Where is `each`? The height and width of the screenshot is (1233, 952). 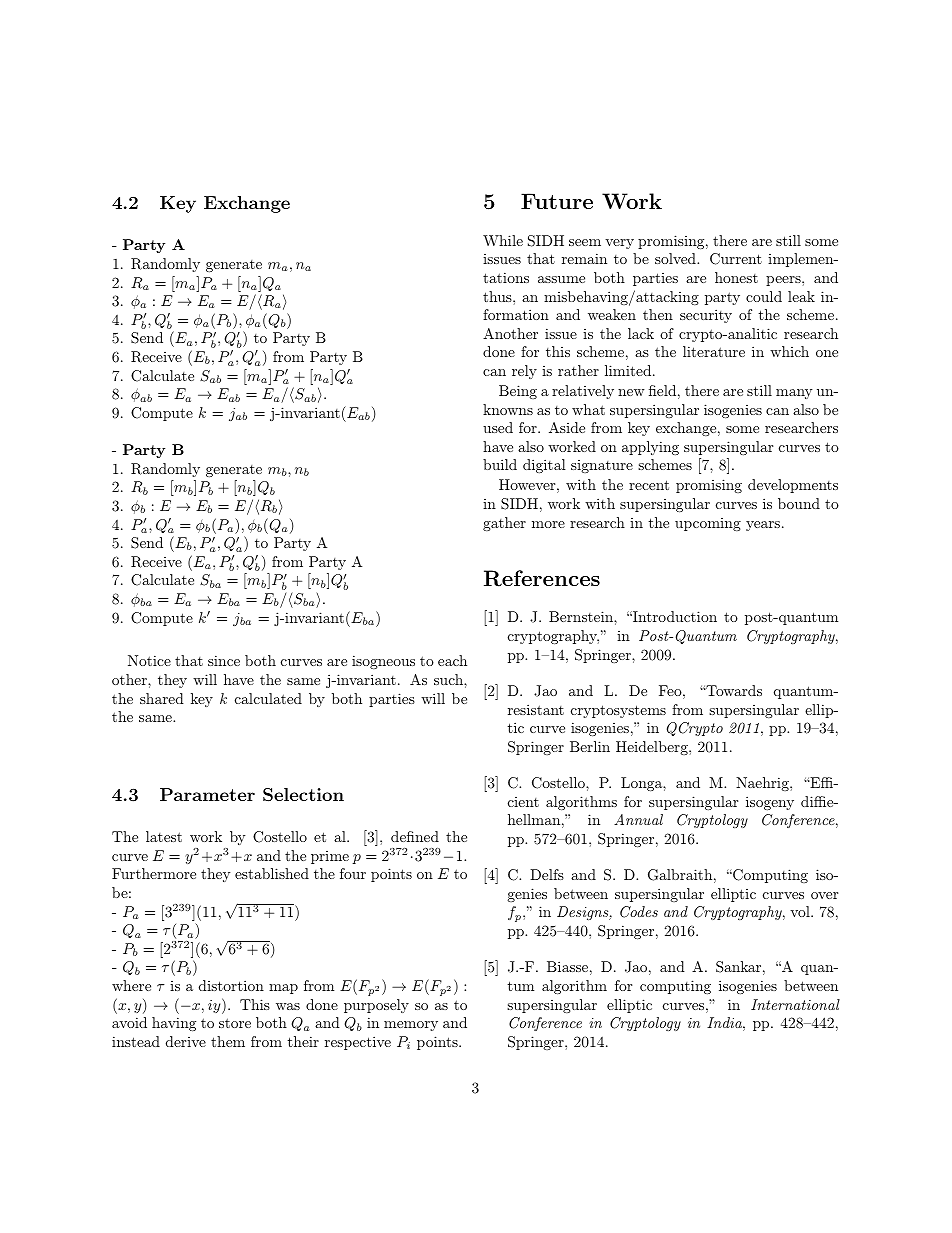
each is located at coordinates (452, 660).
